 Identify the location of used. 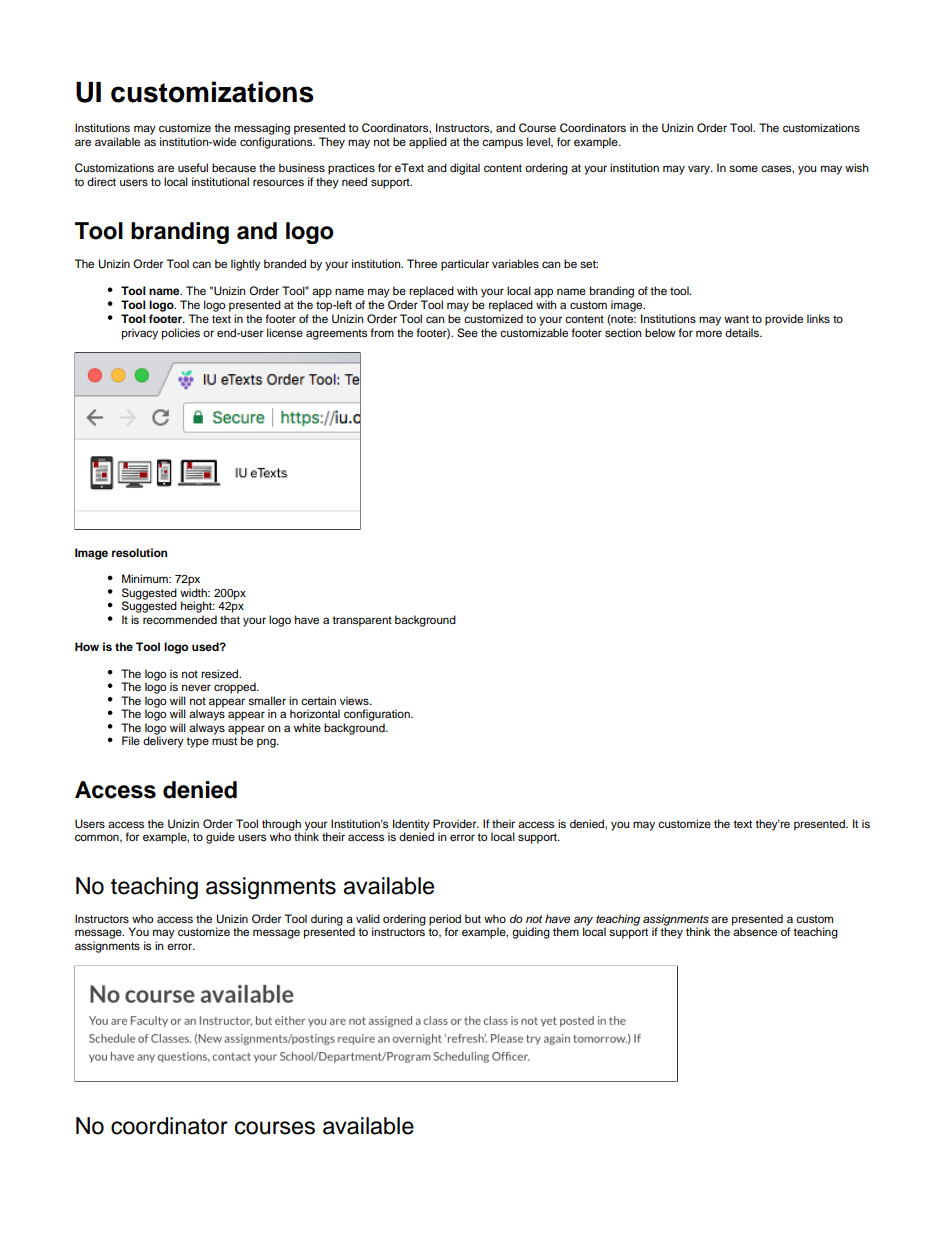
(206, 646).
